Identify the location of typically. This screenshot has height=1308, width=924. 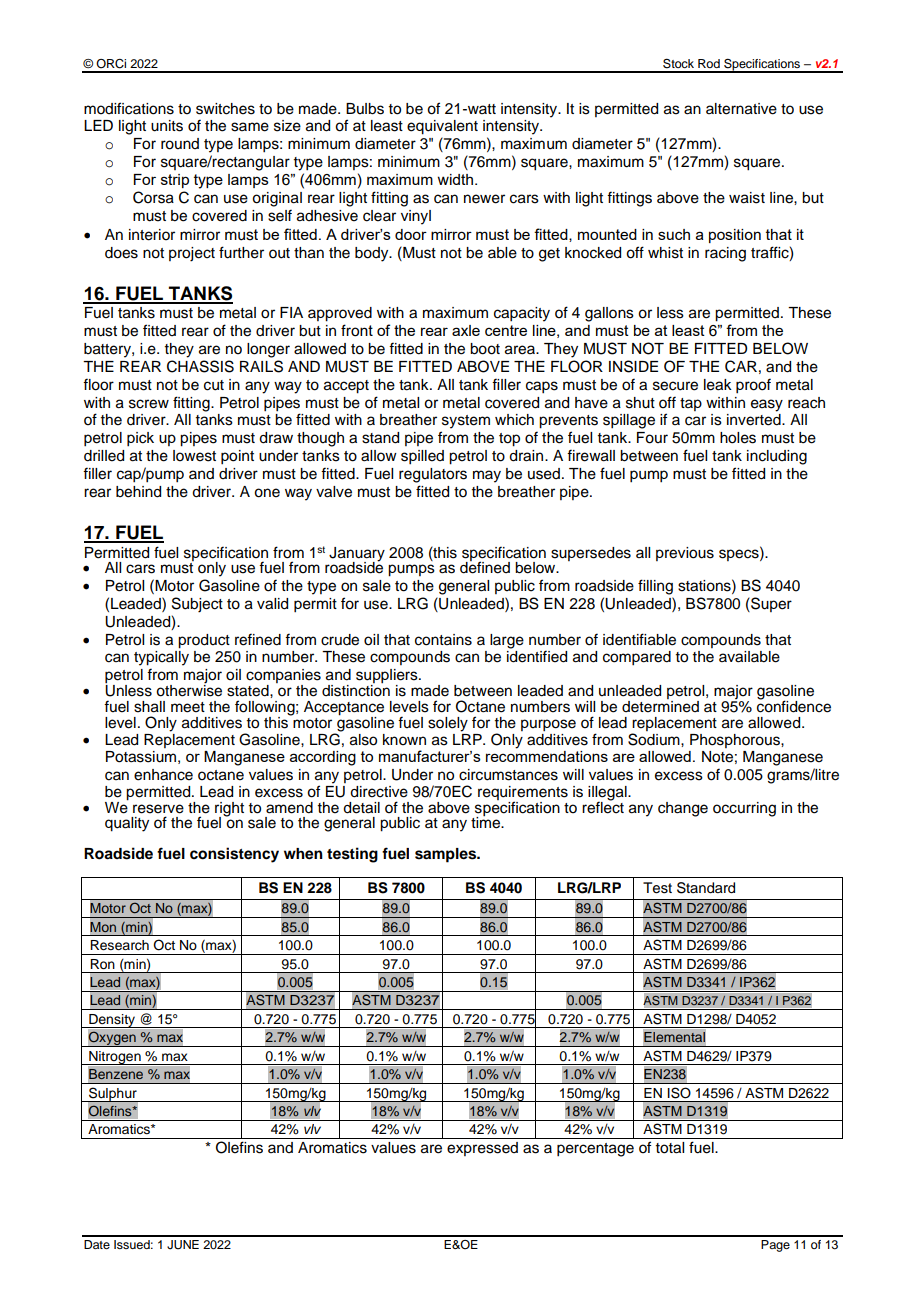
(161, 658).
